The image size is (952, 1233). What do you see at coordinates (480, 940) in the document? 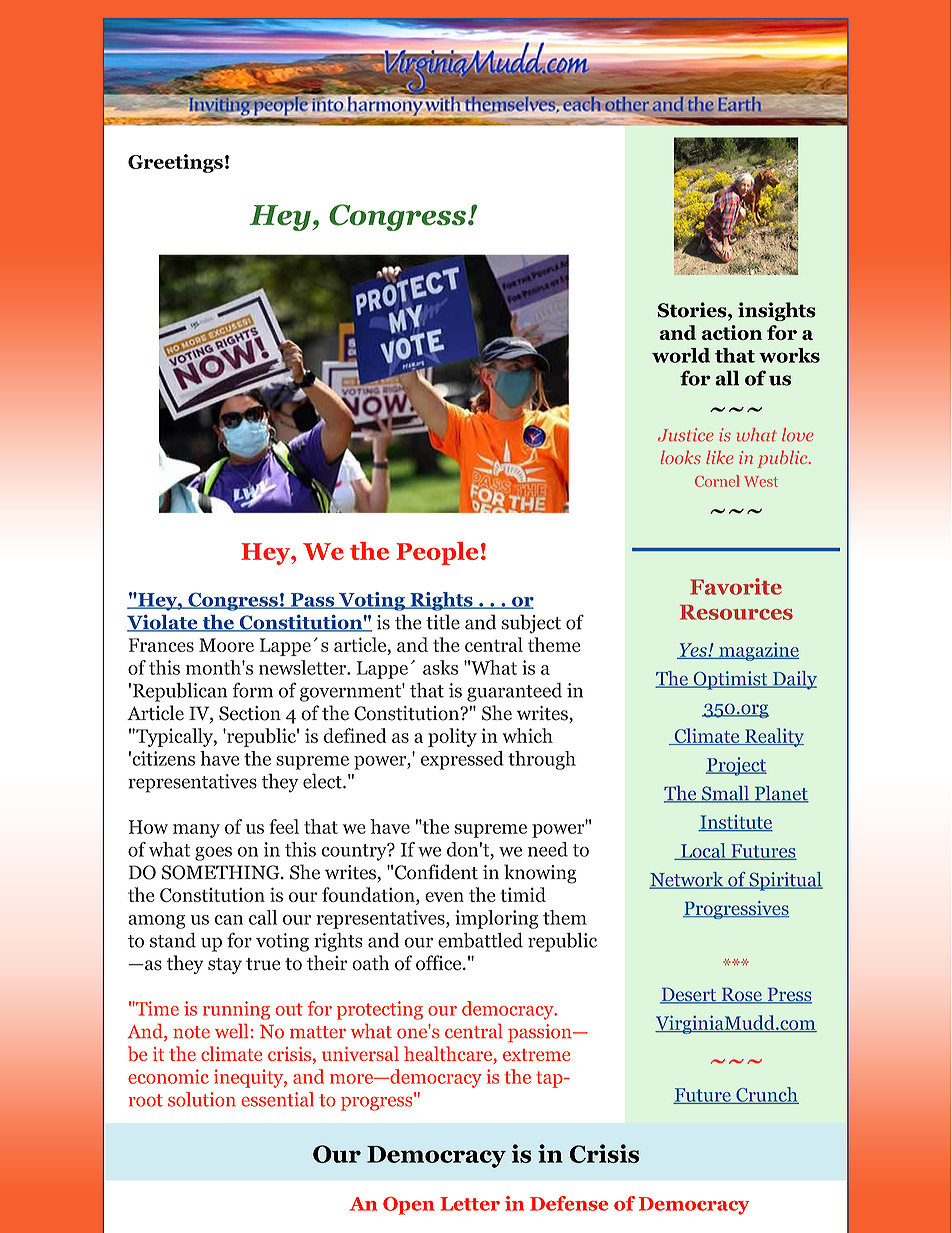
I see `embattled` at bounding box center [480, 940].
